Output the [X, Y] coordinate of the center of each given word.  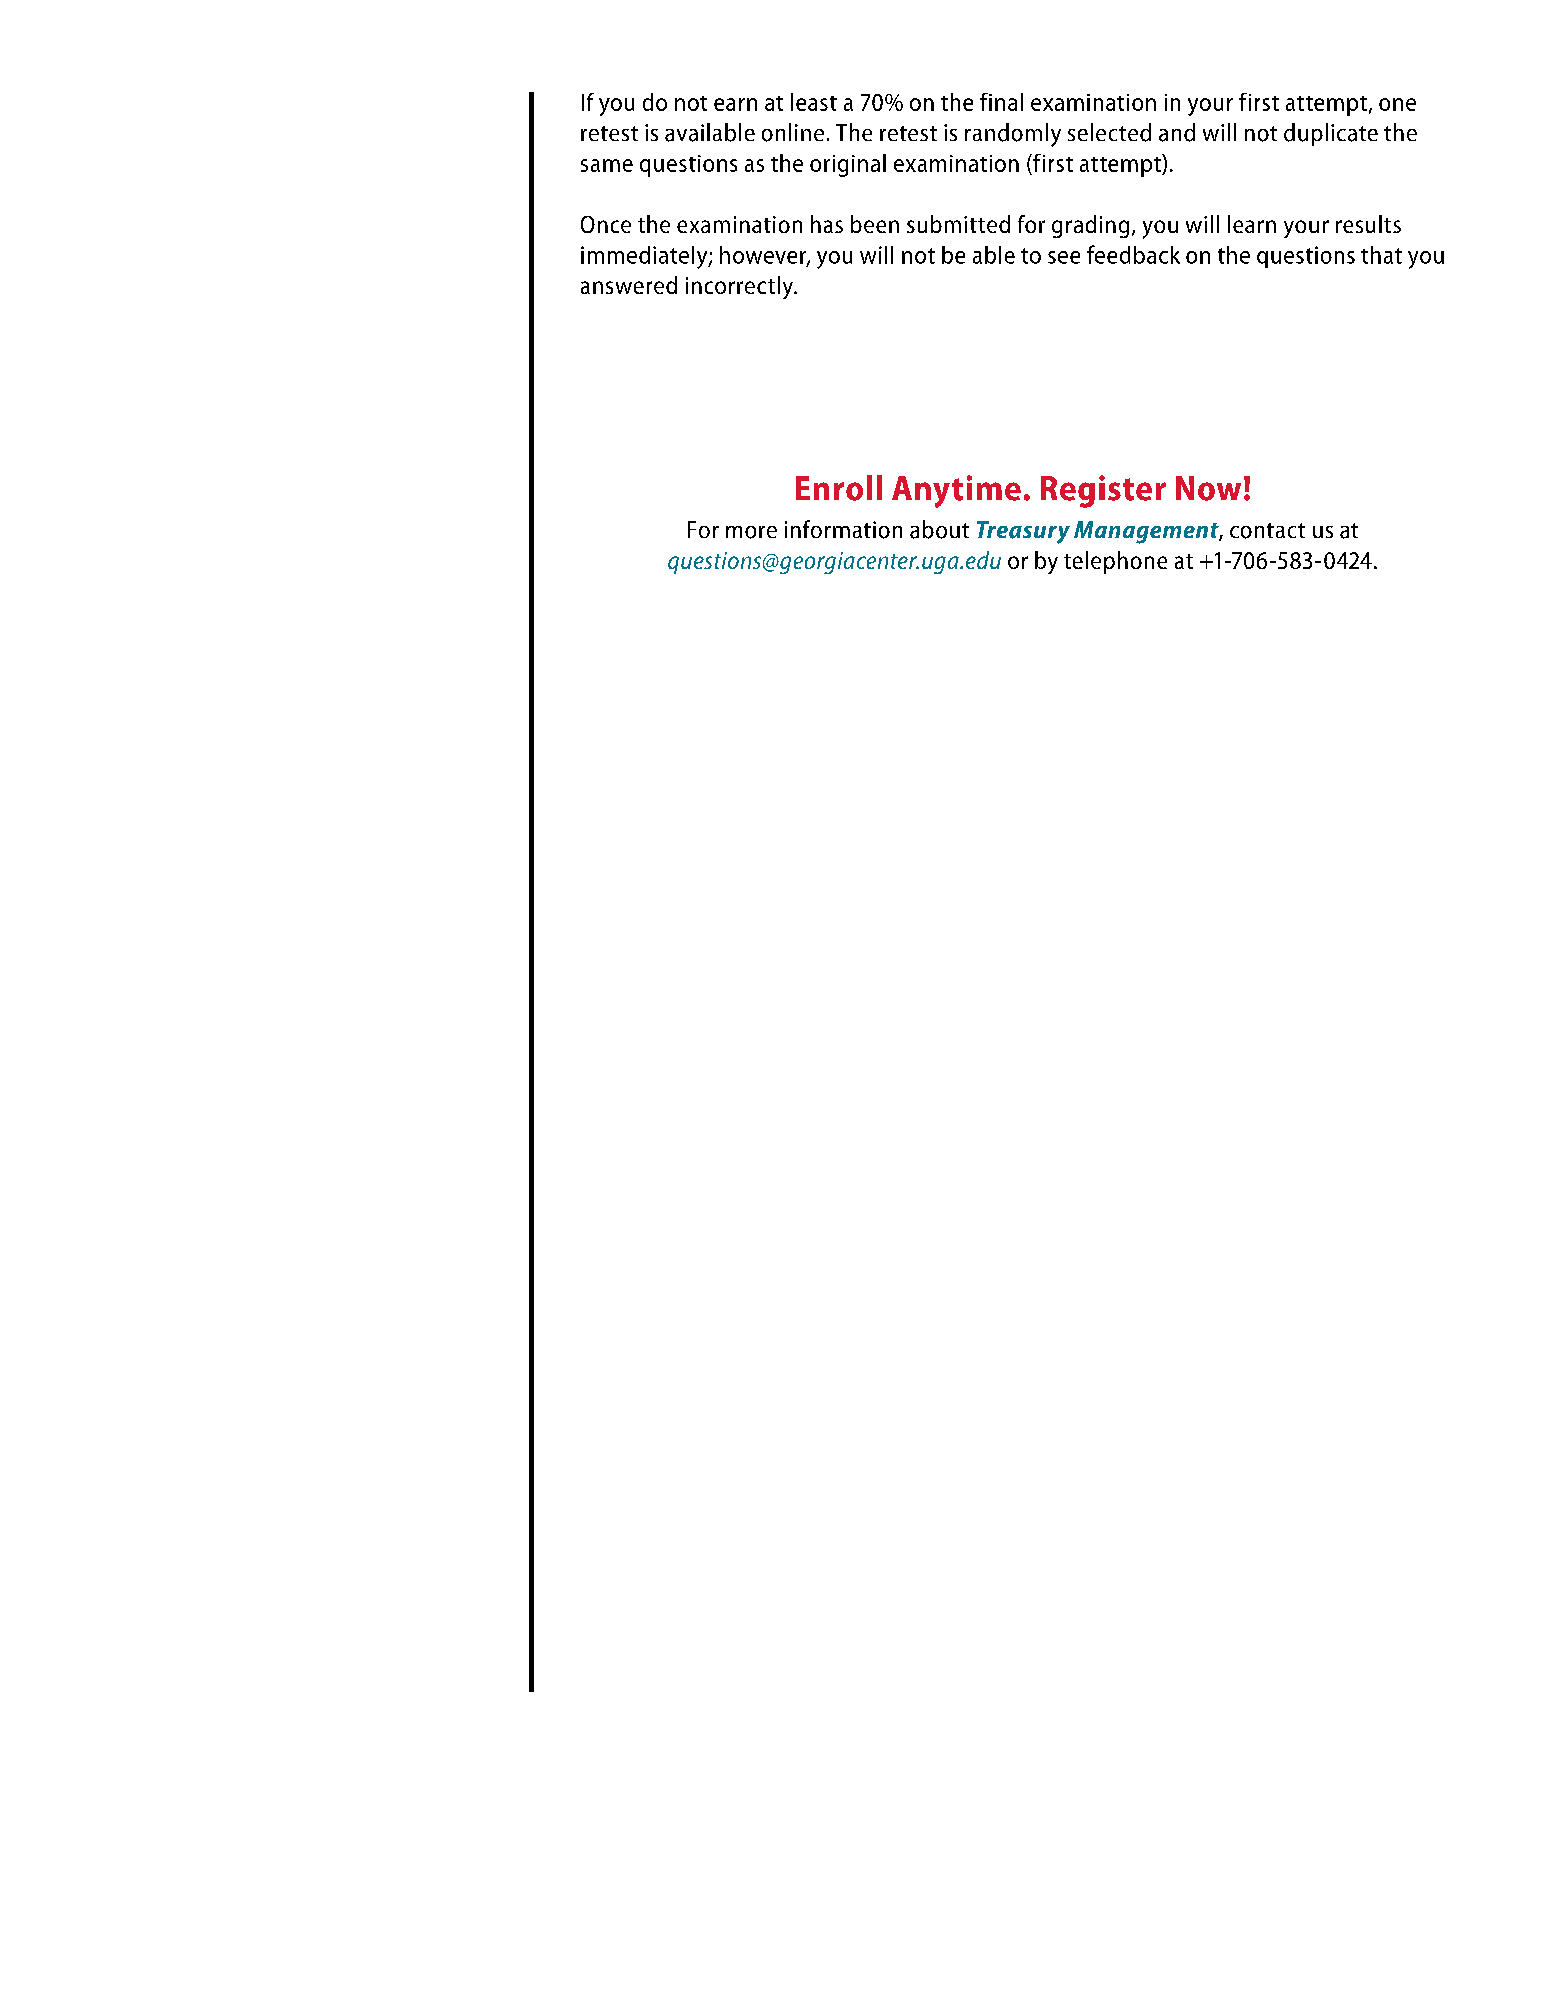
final [1001, 102]
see [1064, 257]
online [793, 132]
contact [1267, 531]
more [751, 532]
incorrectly [741, 287]
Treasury [1023, 532]
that [1381, 255]
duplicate [1331, 134]
